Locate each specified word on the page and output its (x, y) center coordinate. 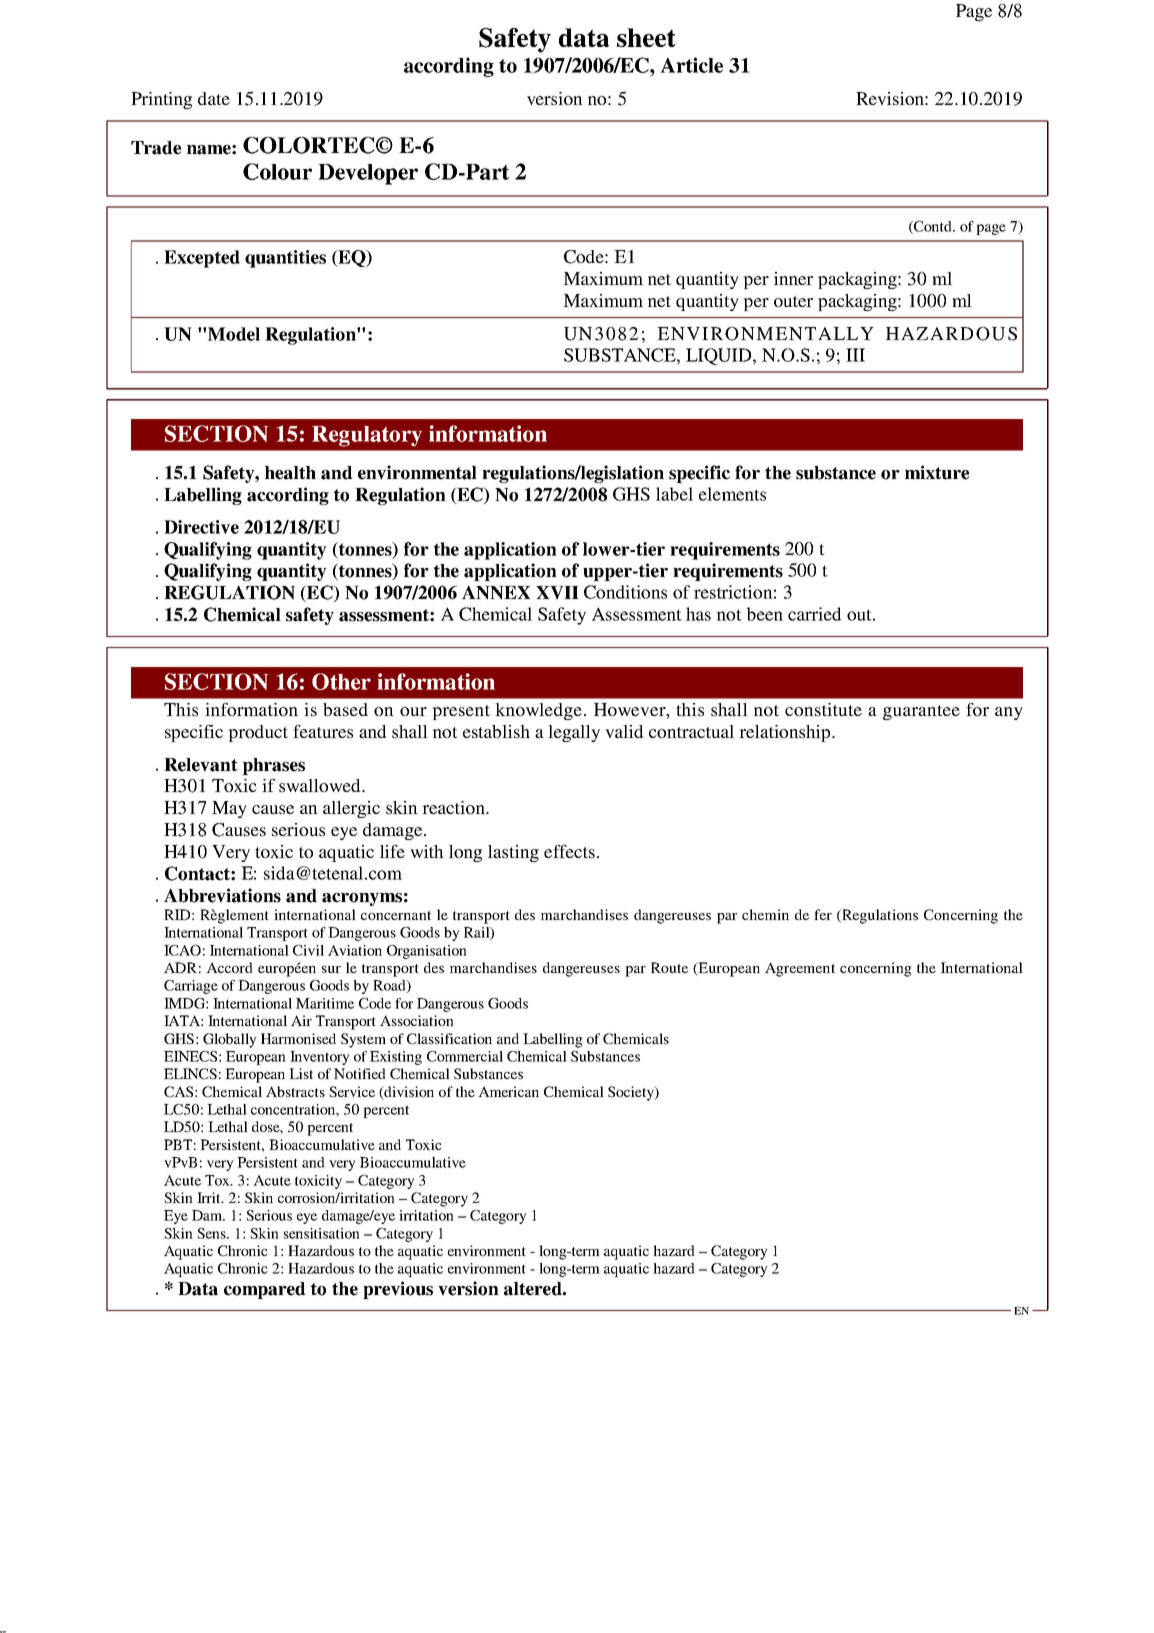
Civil (308, 950)
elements (732, 494)
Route (669, 967)
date (214, 98)
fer (823, 914)
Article (691, 65)
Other (341, 681)
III (855, 355)
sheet (646, 37)
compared (265, 1290)
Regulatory (367, 436)
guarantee (921, 712)
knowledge (538, 711)
